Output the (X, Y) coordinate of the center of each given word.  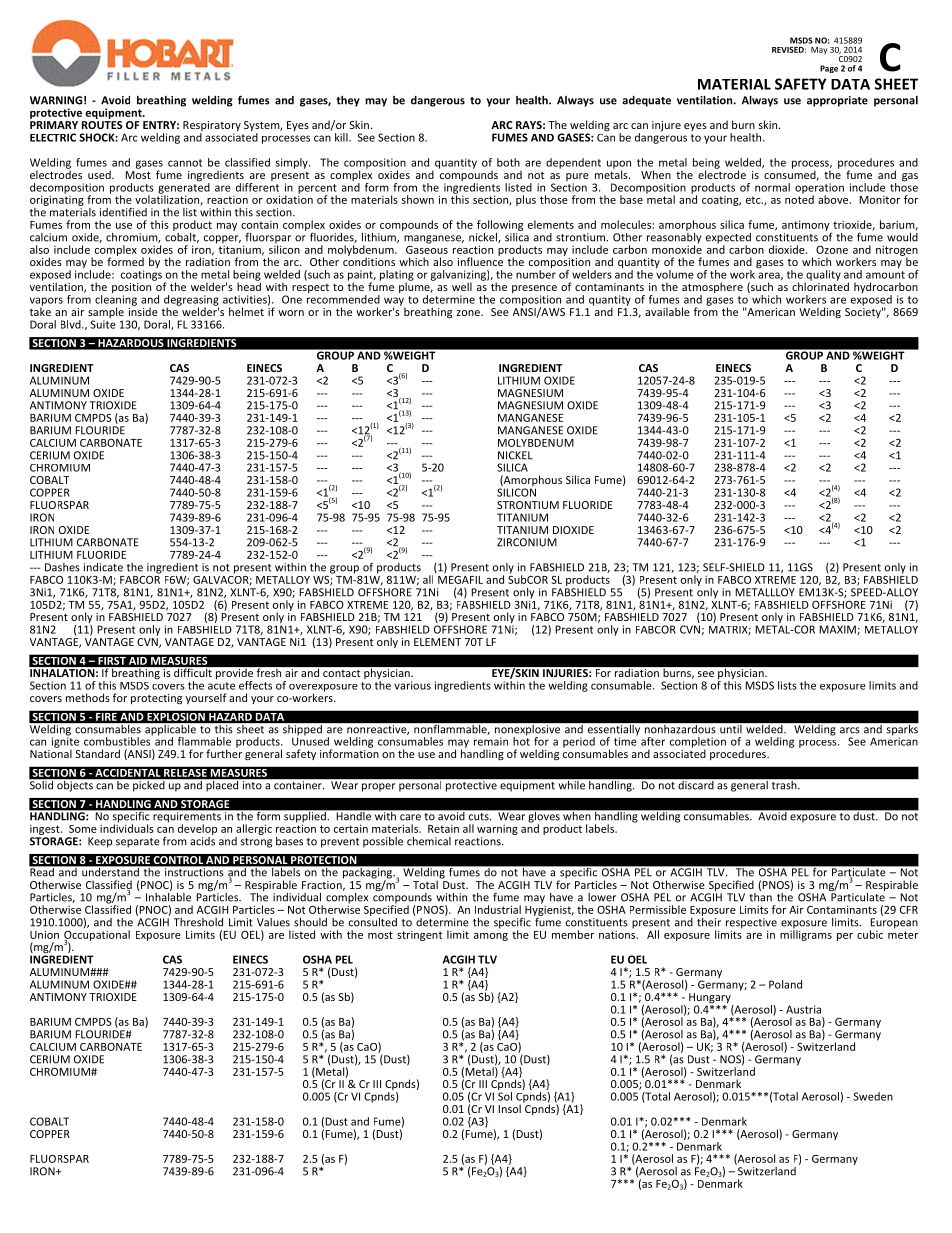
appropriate (837, 101)
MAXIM (838, 630)
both (508, 162)
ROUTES (102, 125)
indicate (103, 567)
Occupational (97, 935)
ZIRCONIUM (527, 542)
